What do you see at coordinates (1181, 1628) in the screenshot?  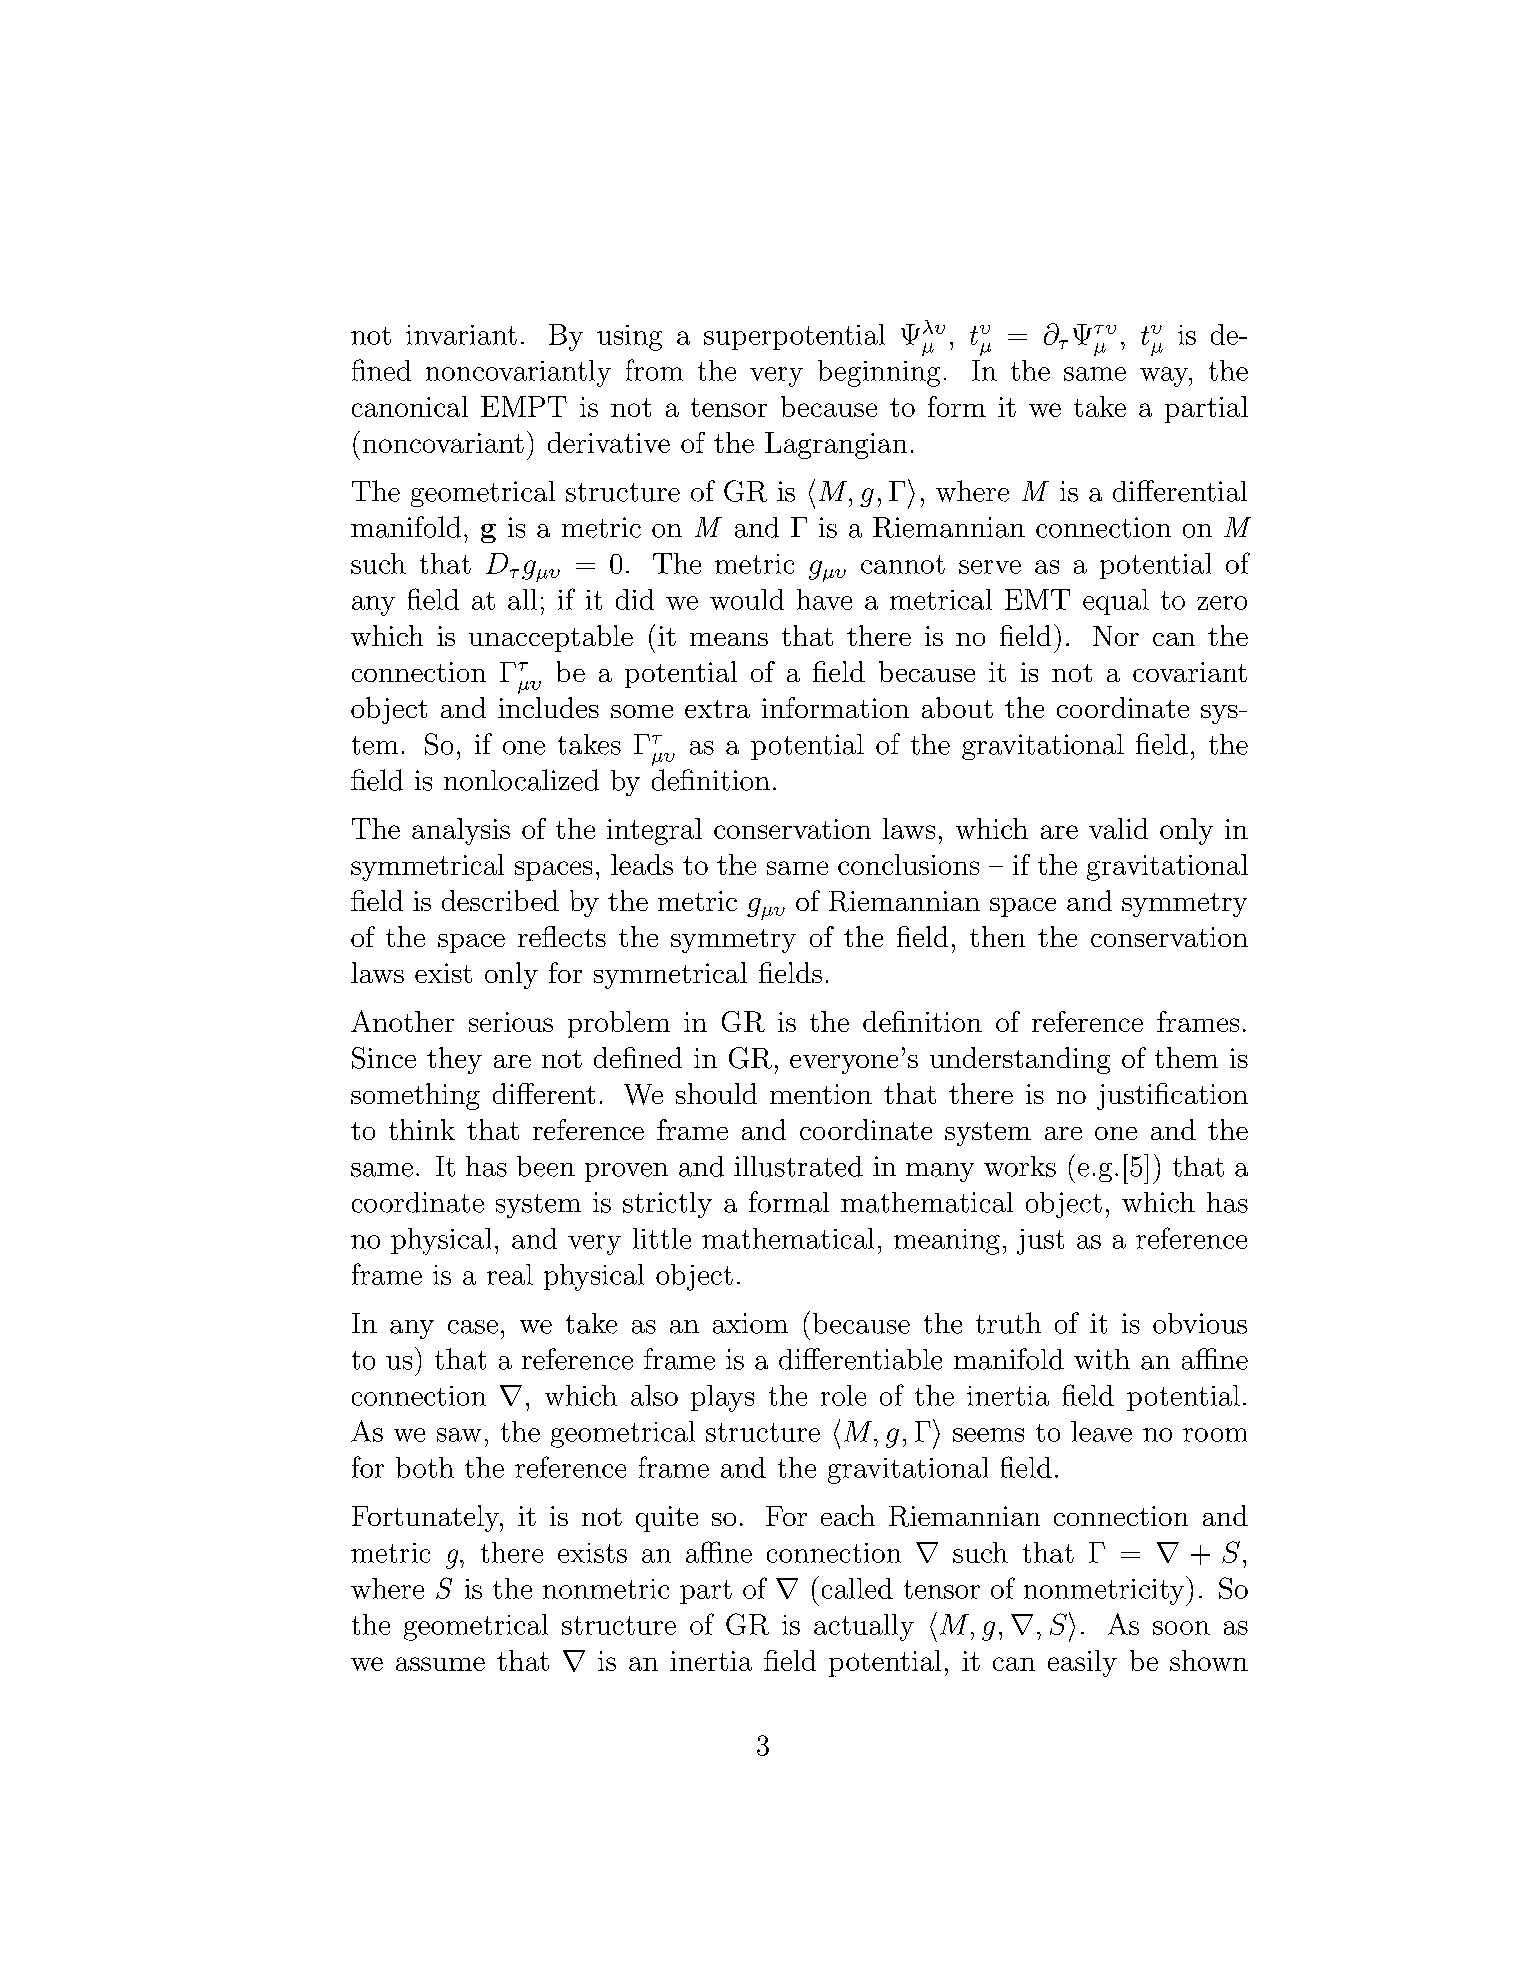 I see `soon` at bounding box center [1181, 1628].
